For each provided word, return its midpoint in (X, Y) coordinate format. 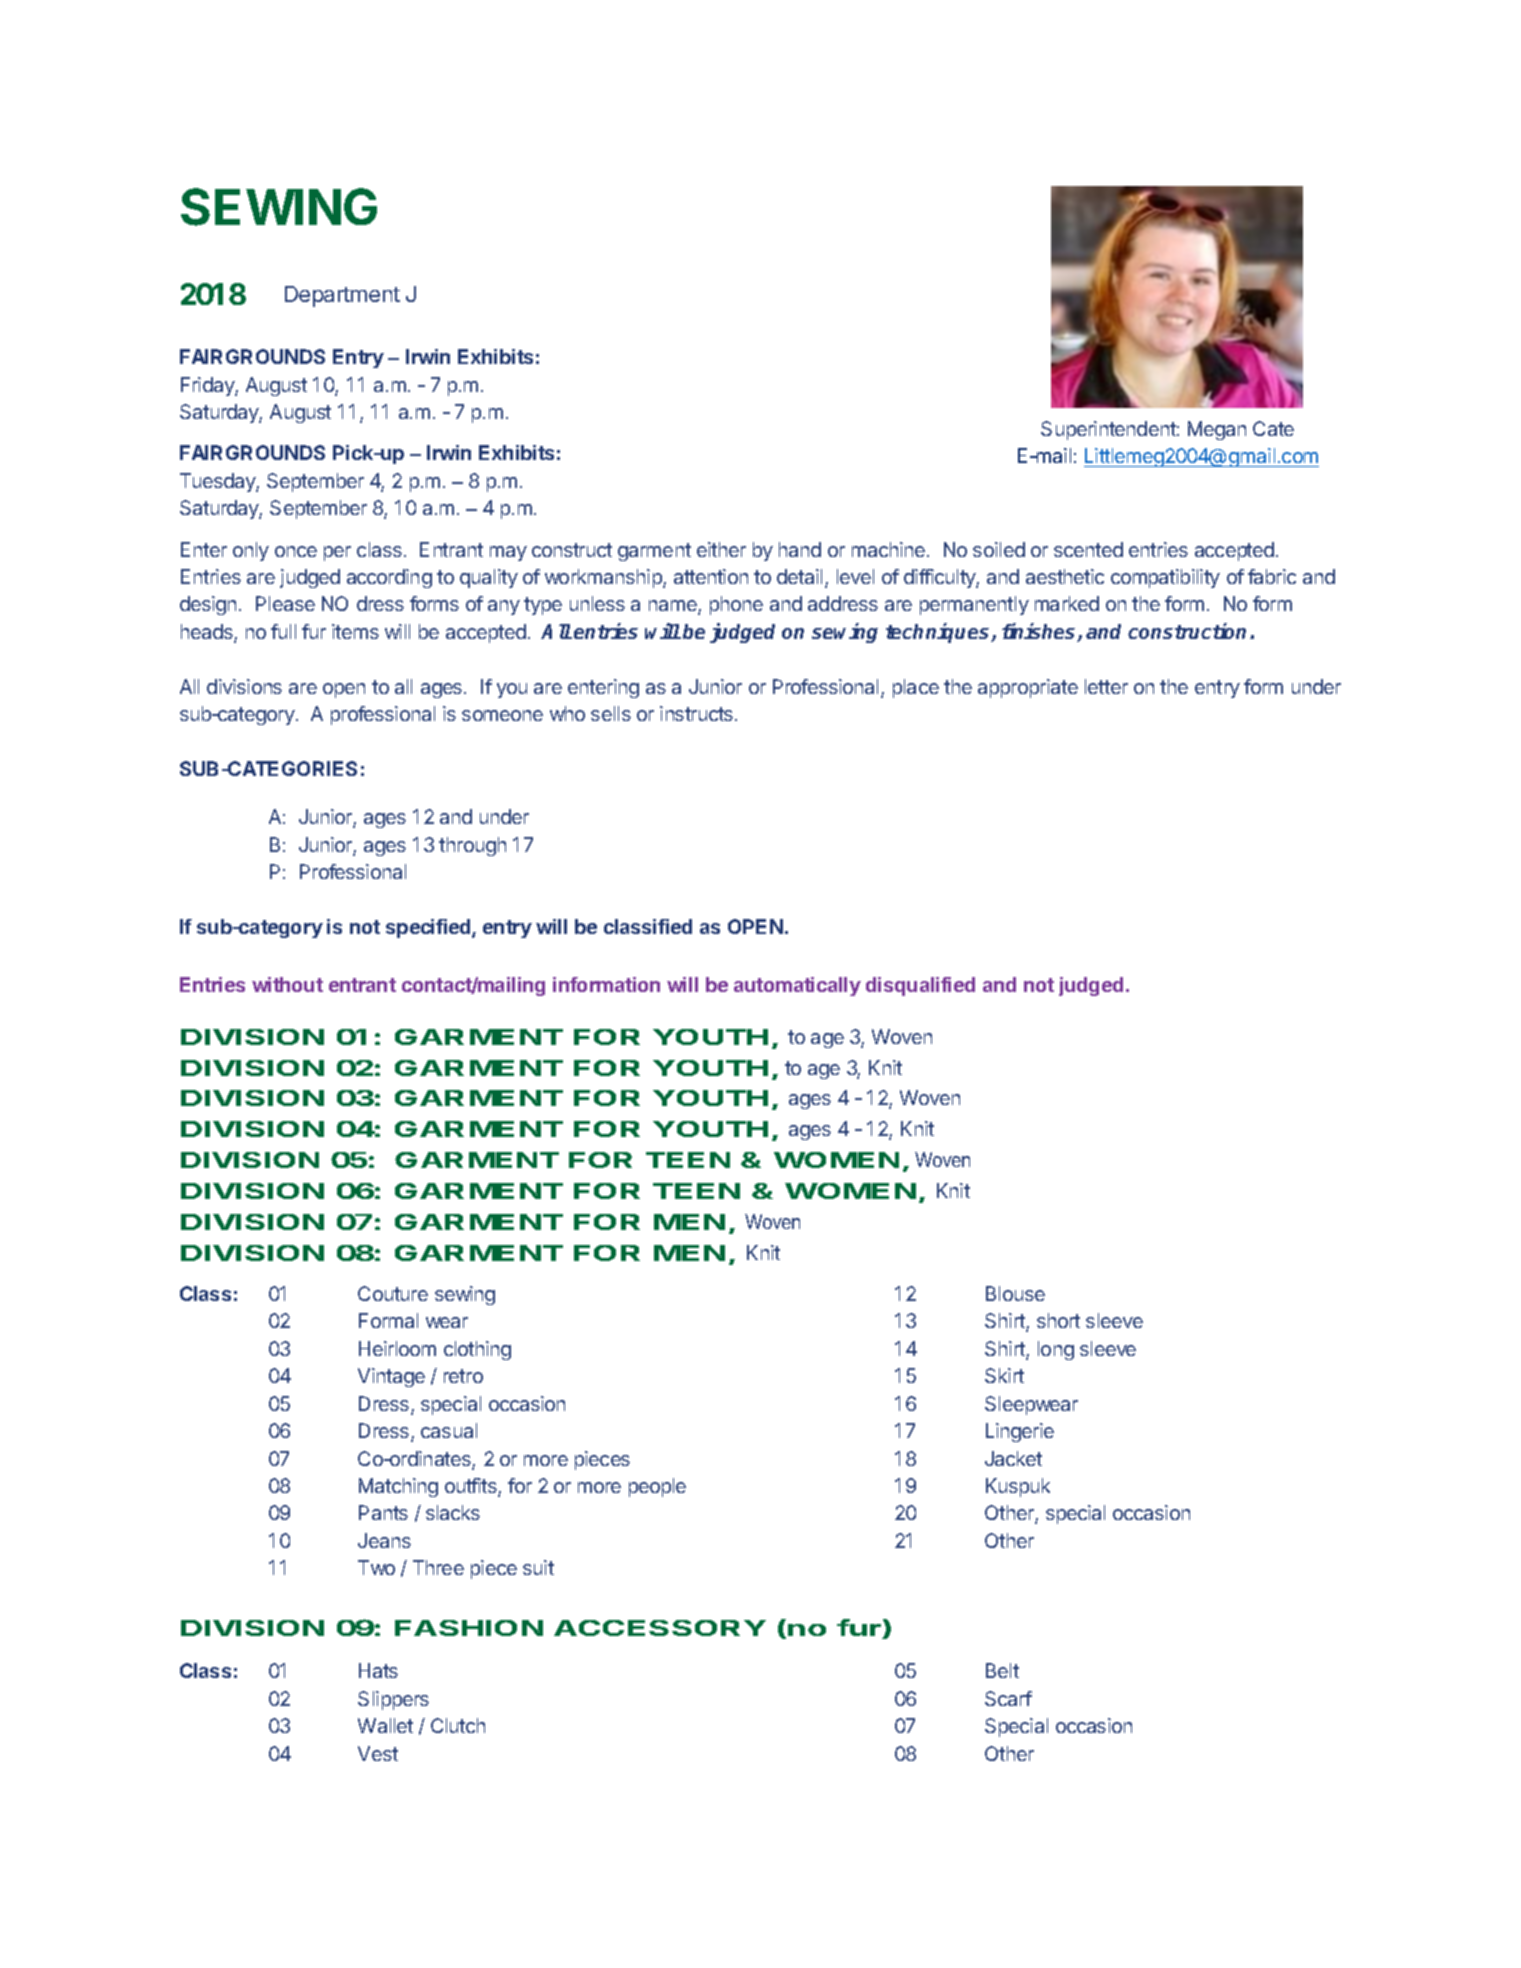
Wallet (385, 1725)
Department (342, 296)
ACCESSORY (660, 1628)
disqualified (920, 986)
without (287, 984)
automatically (797, 986)
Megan (1217, 430)
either (721, 549)
